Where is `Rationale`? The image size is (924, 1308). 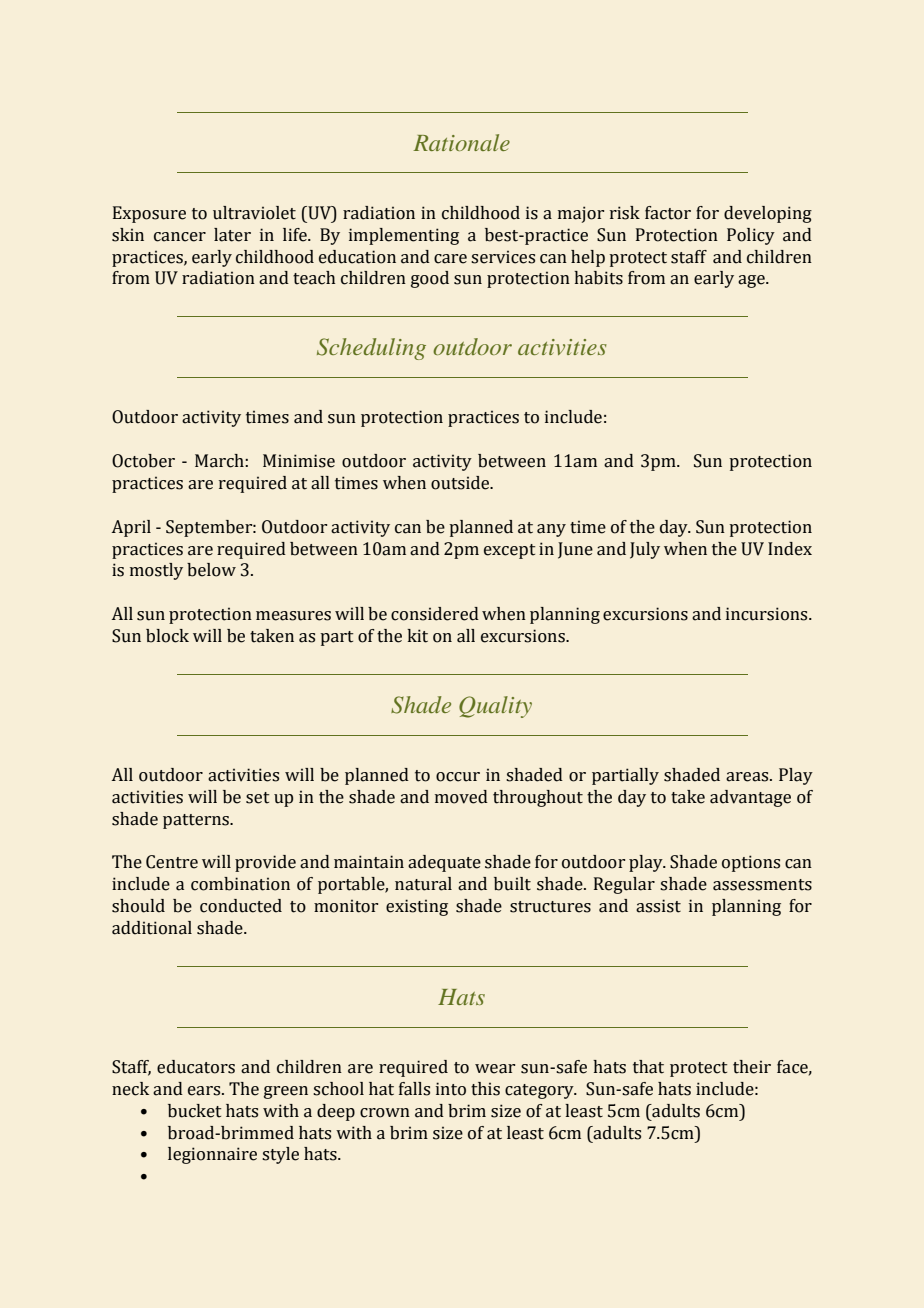 Rationale is located at coordinates (461, 142).
